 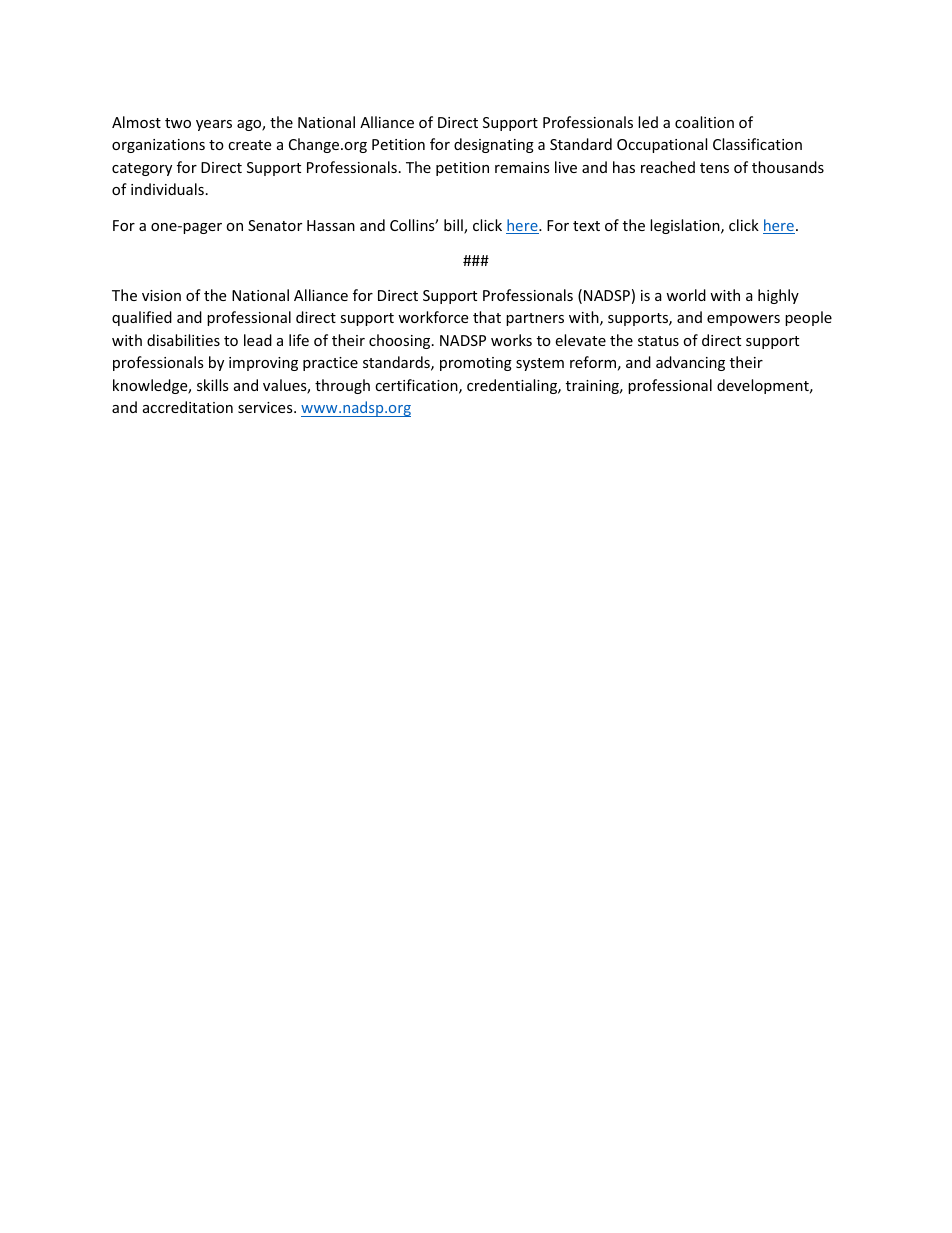 I want to click on advancing, so click(x=690, y=363).
